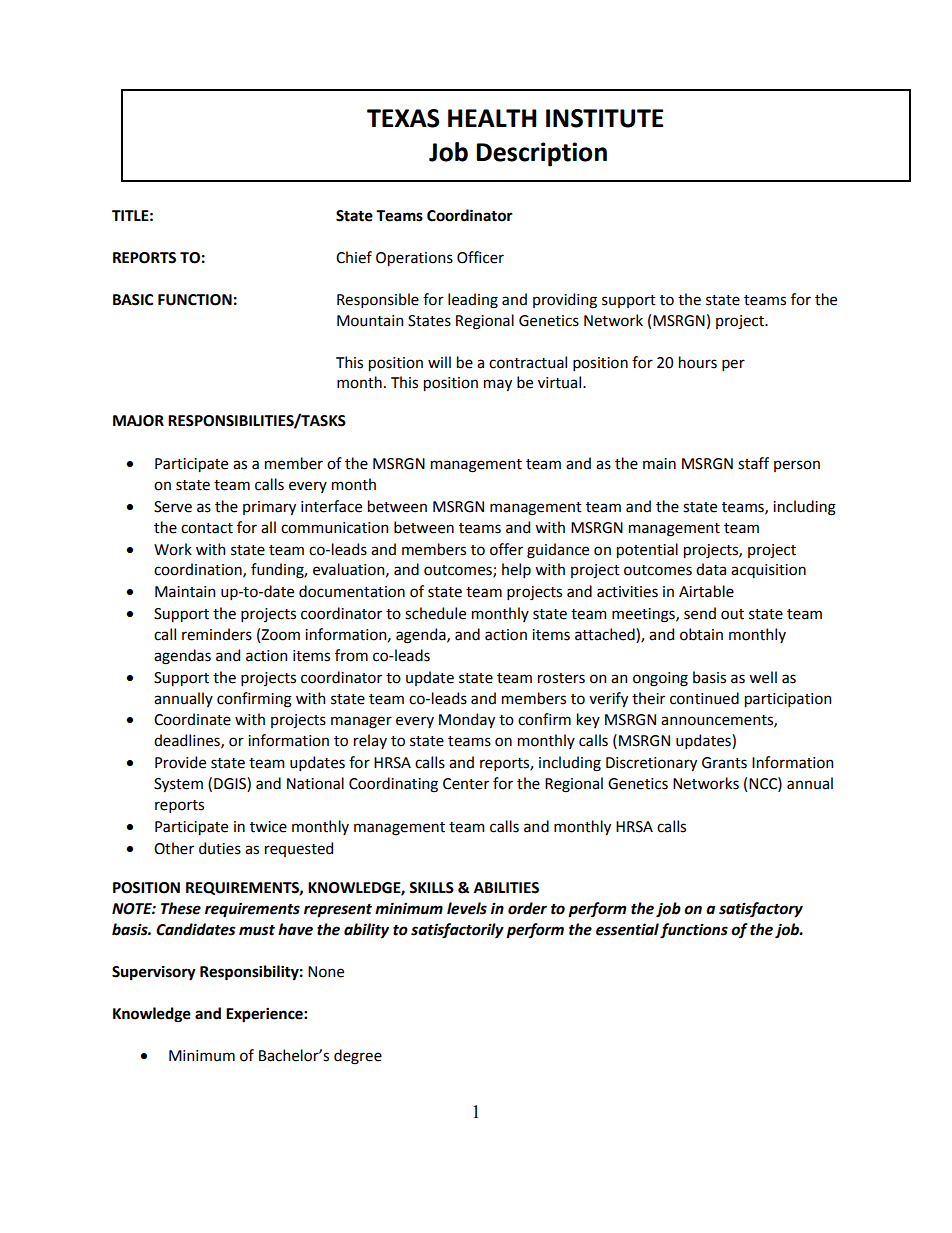  I want to click on INSTITUTE, so click(604, 118).
